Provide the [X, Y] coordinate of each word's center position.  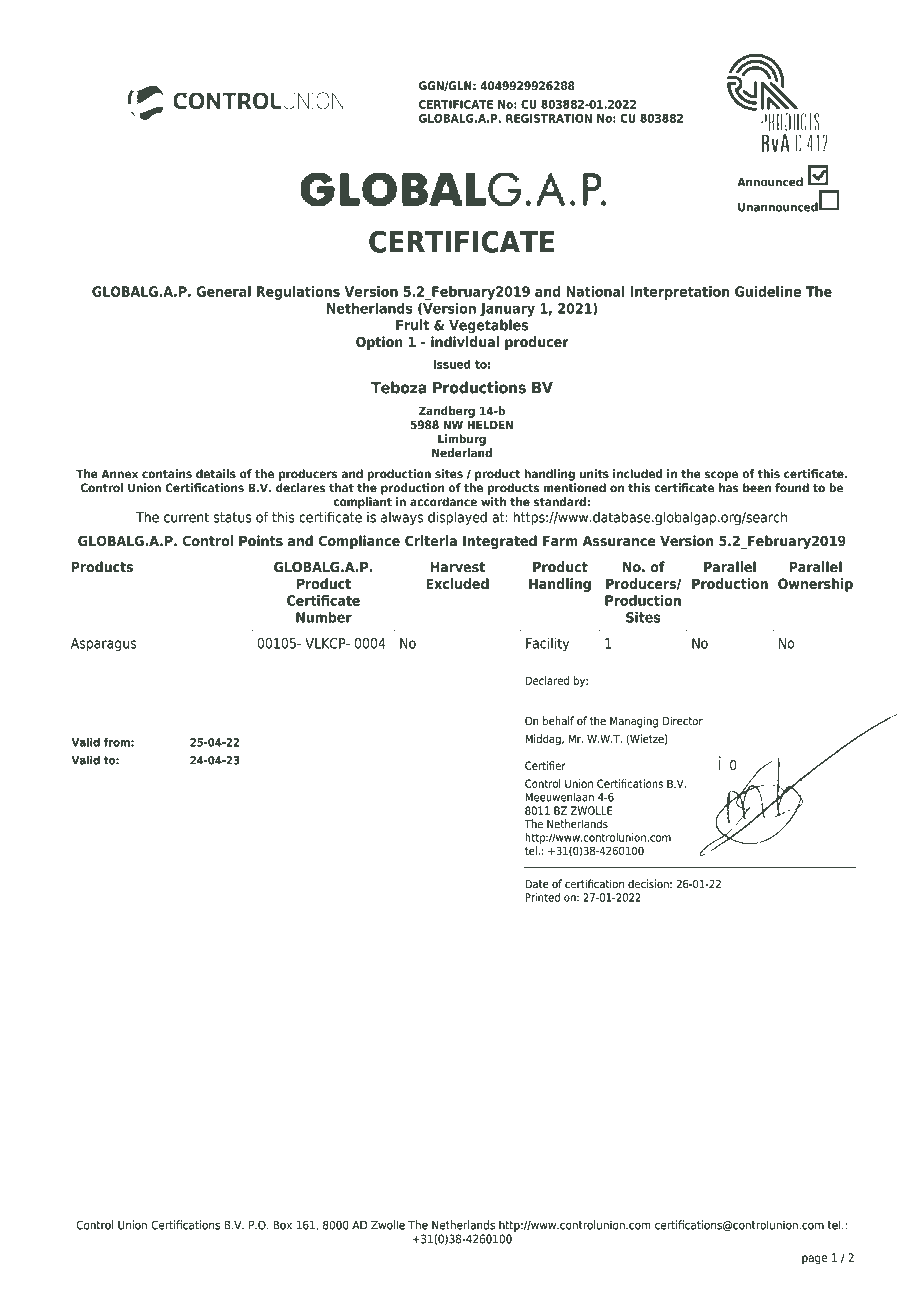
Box [282, 1225]
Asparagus [104, 645]
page [815, 1260]
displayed [457, 518]
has [729, 488]
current [186, 517]
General [223, 291]
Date [537, 884]
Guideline [768, 291]
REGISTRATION [549, 118]
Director [683, 721]
